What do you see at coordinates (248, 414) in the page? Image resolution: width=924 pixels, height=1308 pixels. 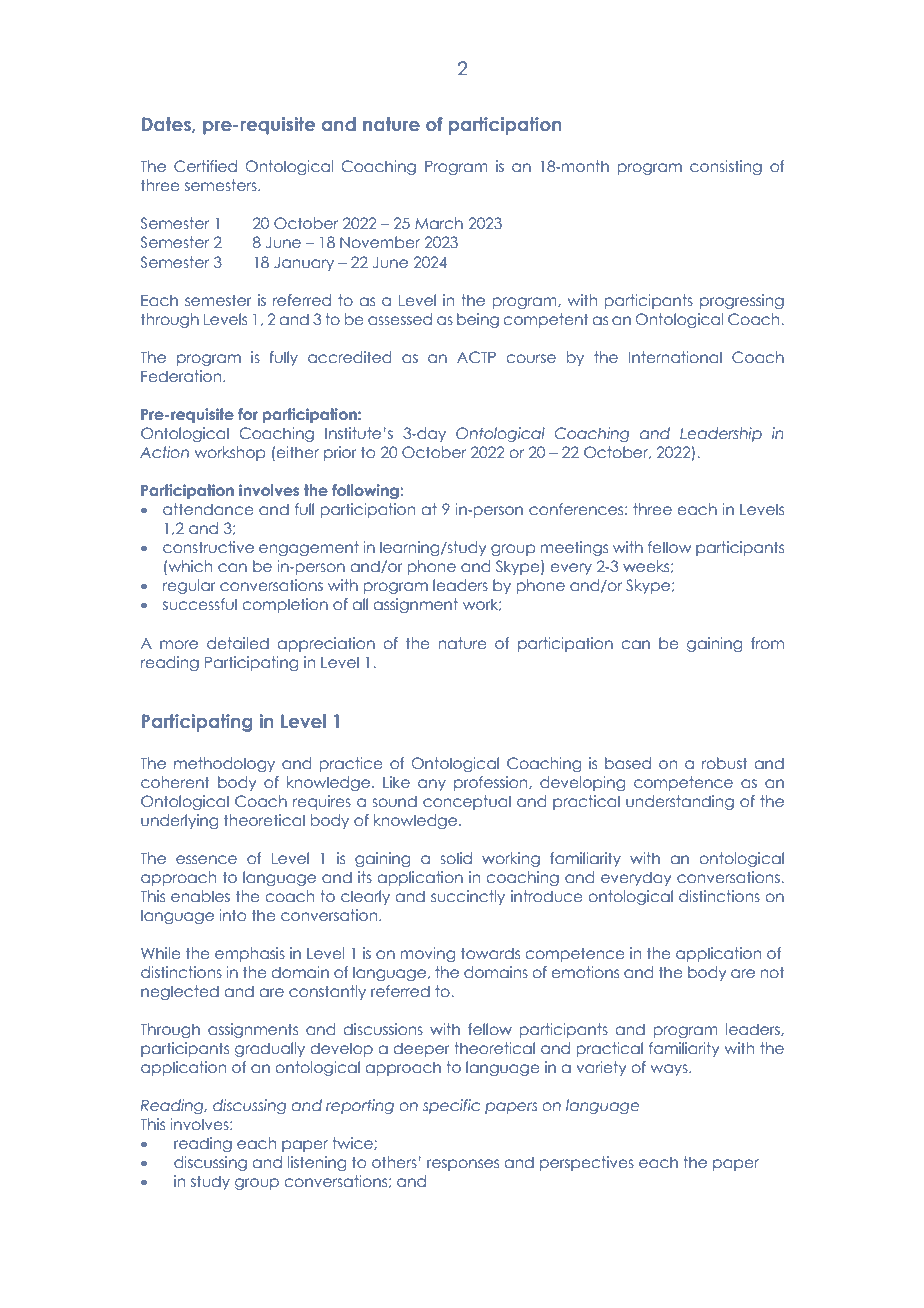 I see `for` at bounding box center [248, 414].
